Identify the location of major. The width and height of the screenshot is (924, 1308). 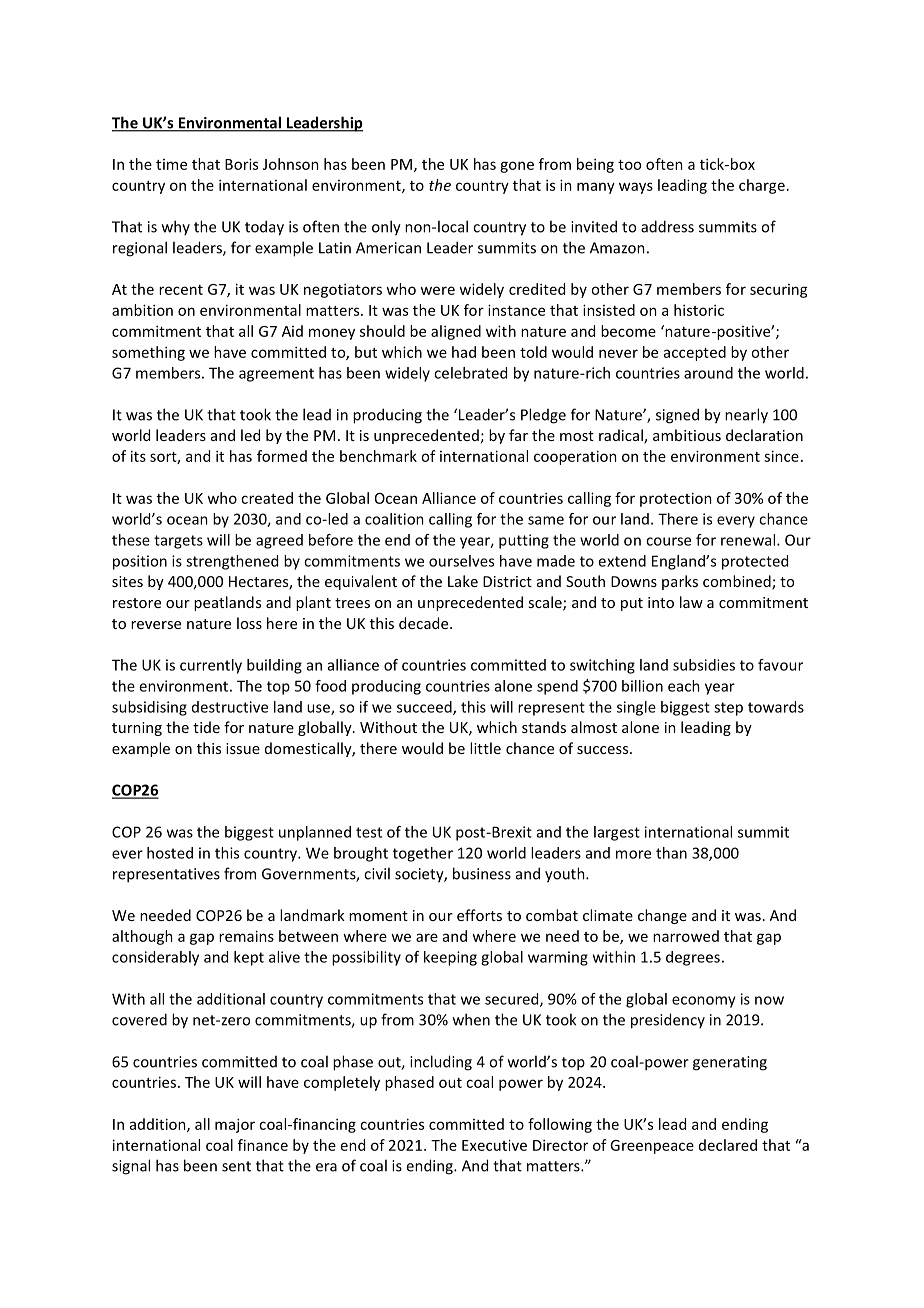
(235, 1125).
